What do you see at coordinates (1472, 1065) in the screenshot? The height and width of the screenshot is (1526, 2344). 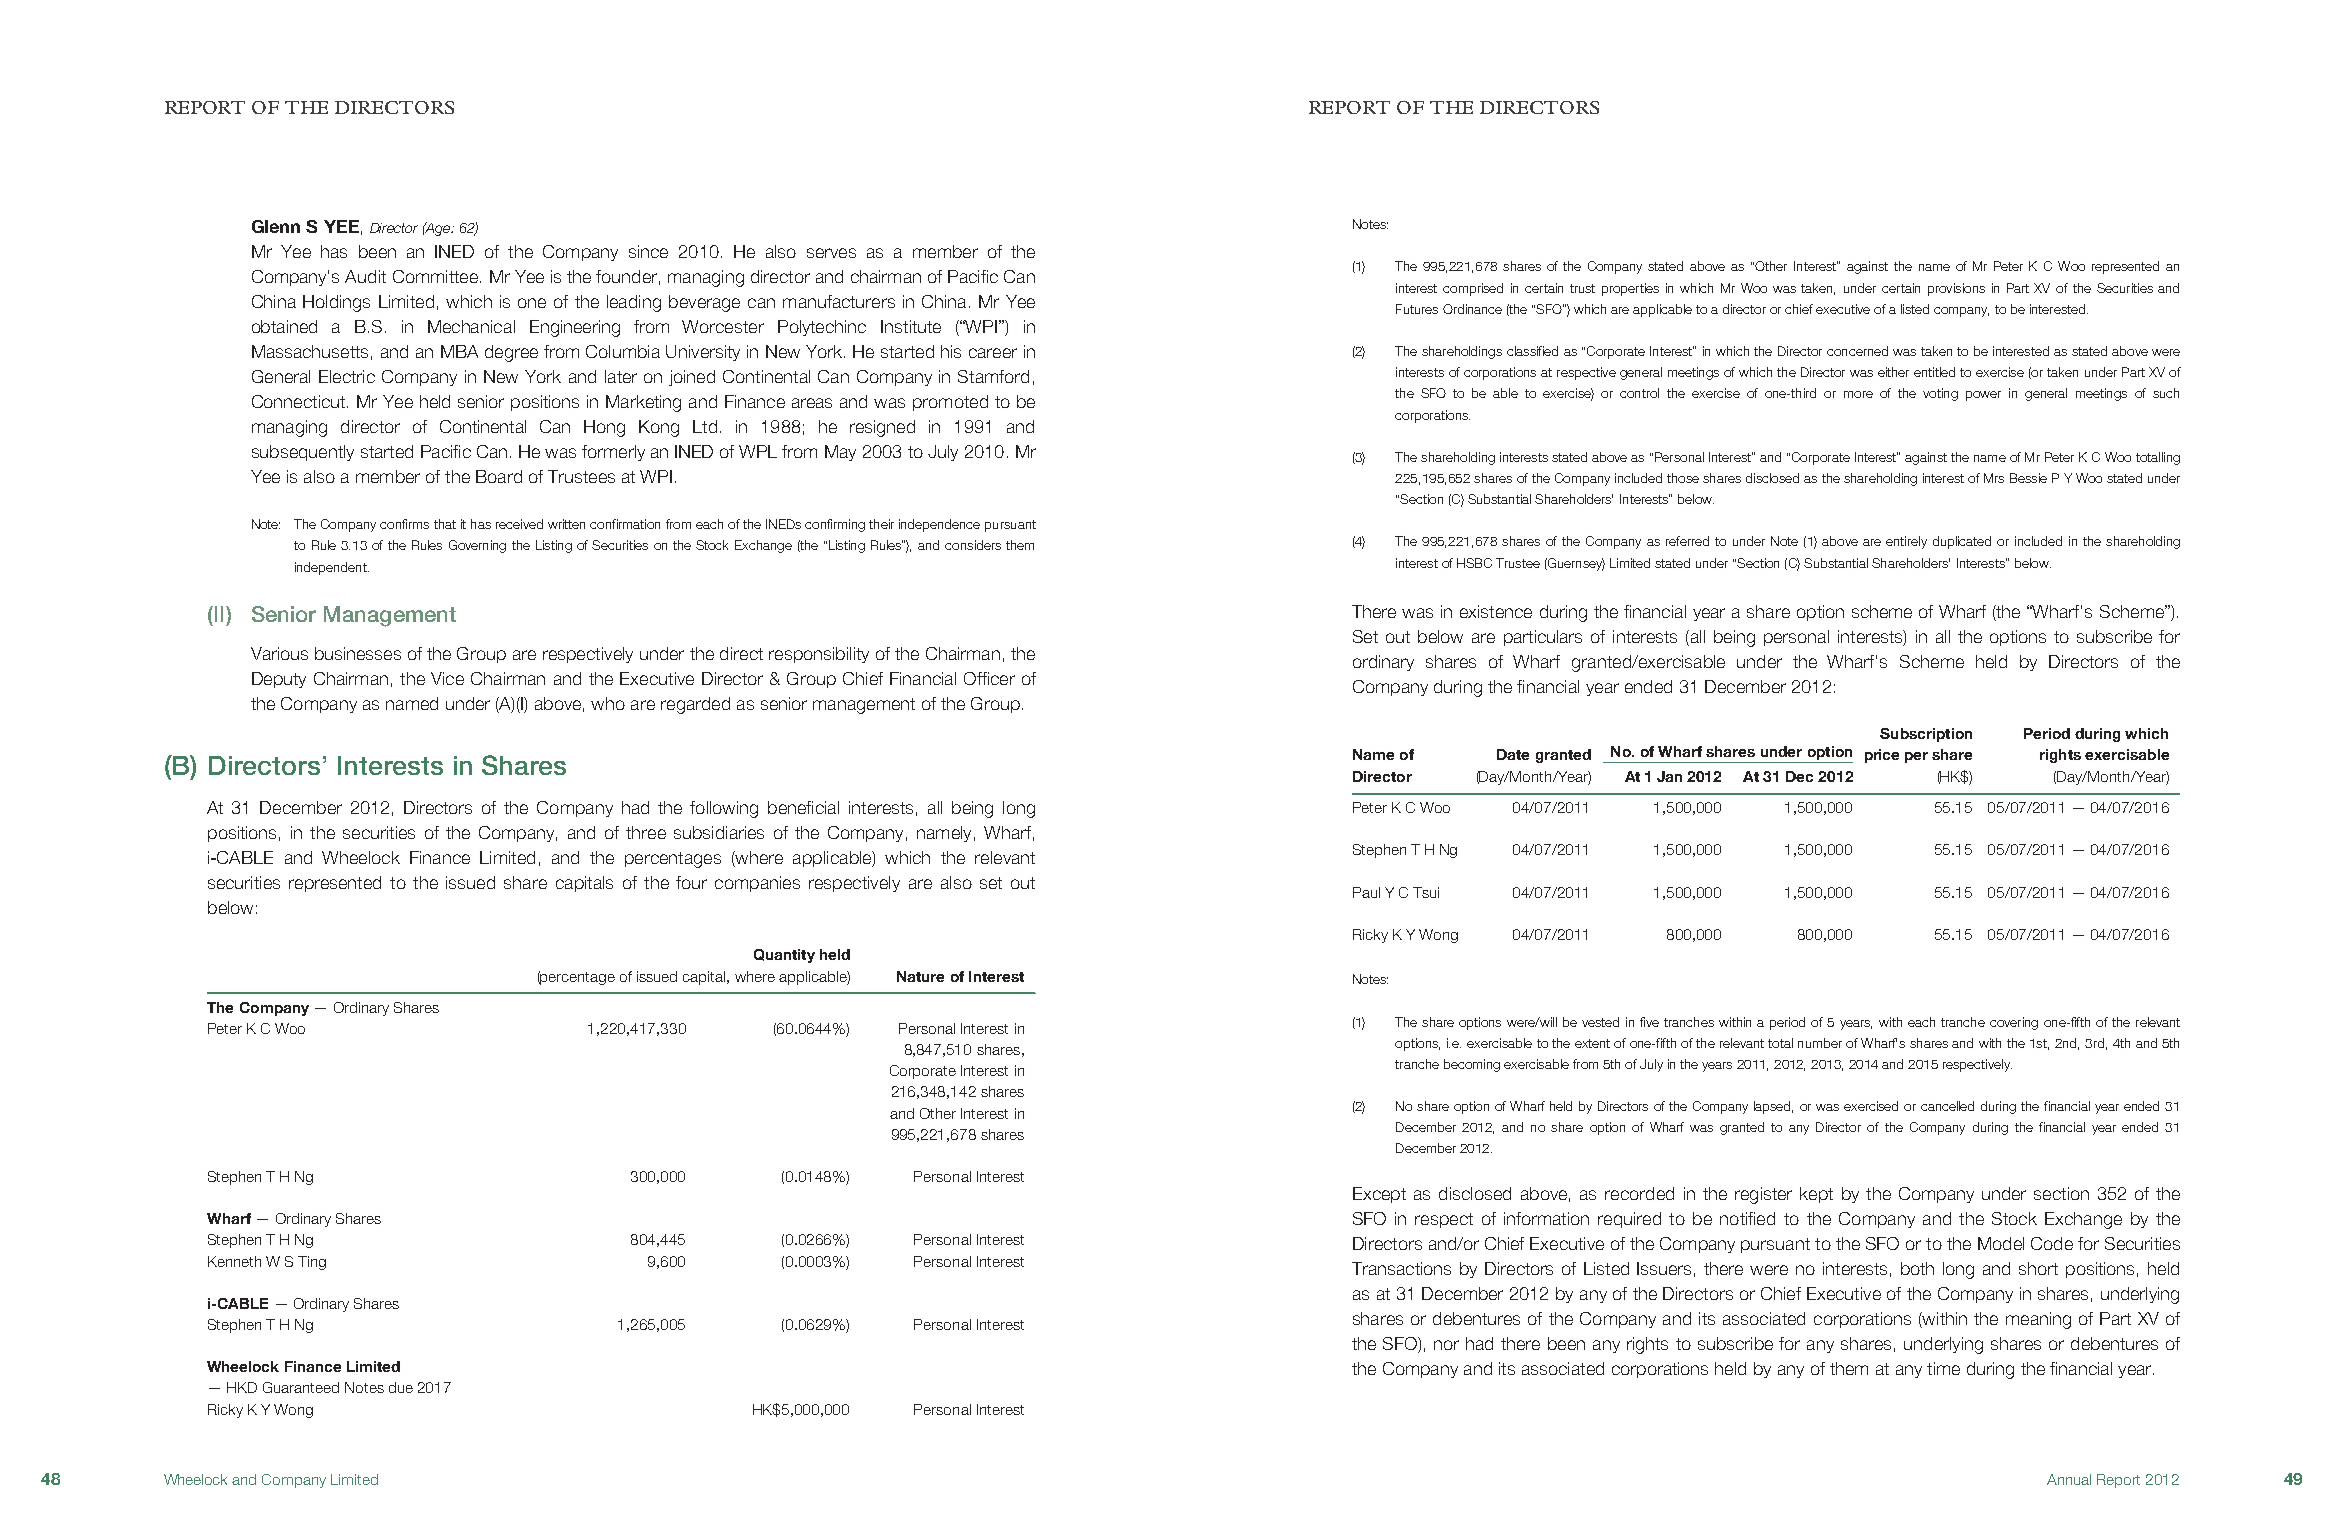 I see `becoming` at bounding box center [1472, 1065].
